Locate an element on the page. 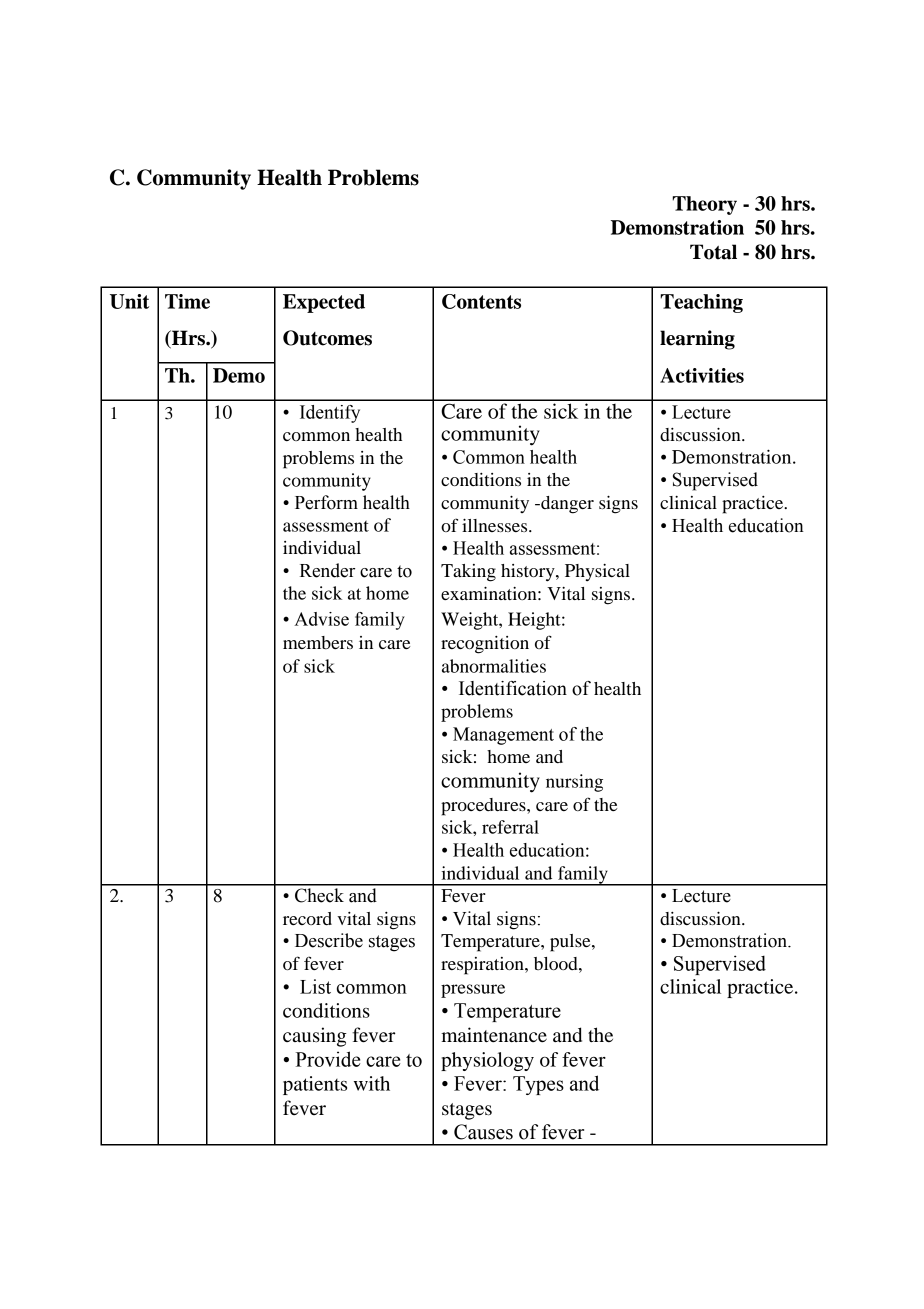 This image has height=1309, width=924. members is located at coordinates (318, 643).
